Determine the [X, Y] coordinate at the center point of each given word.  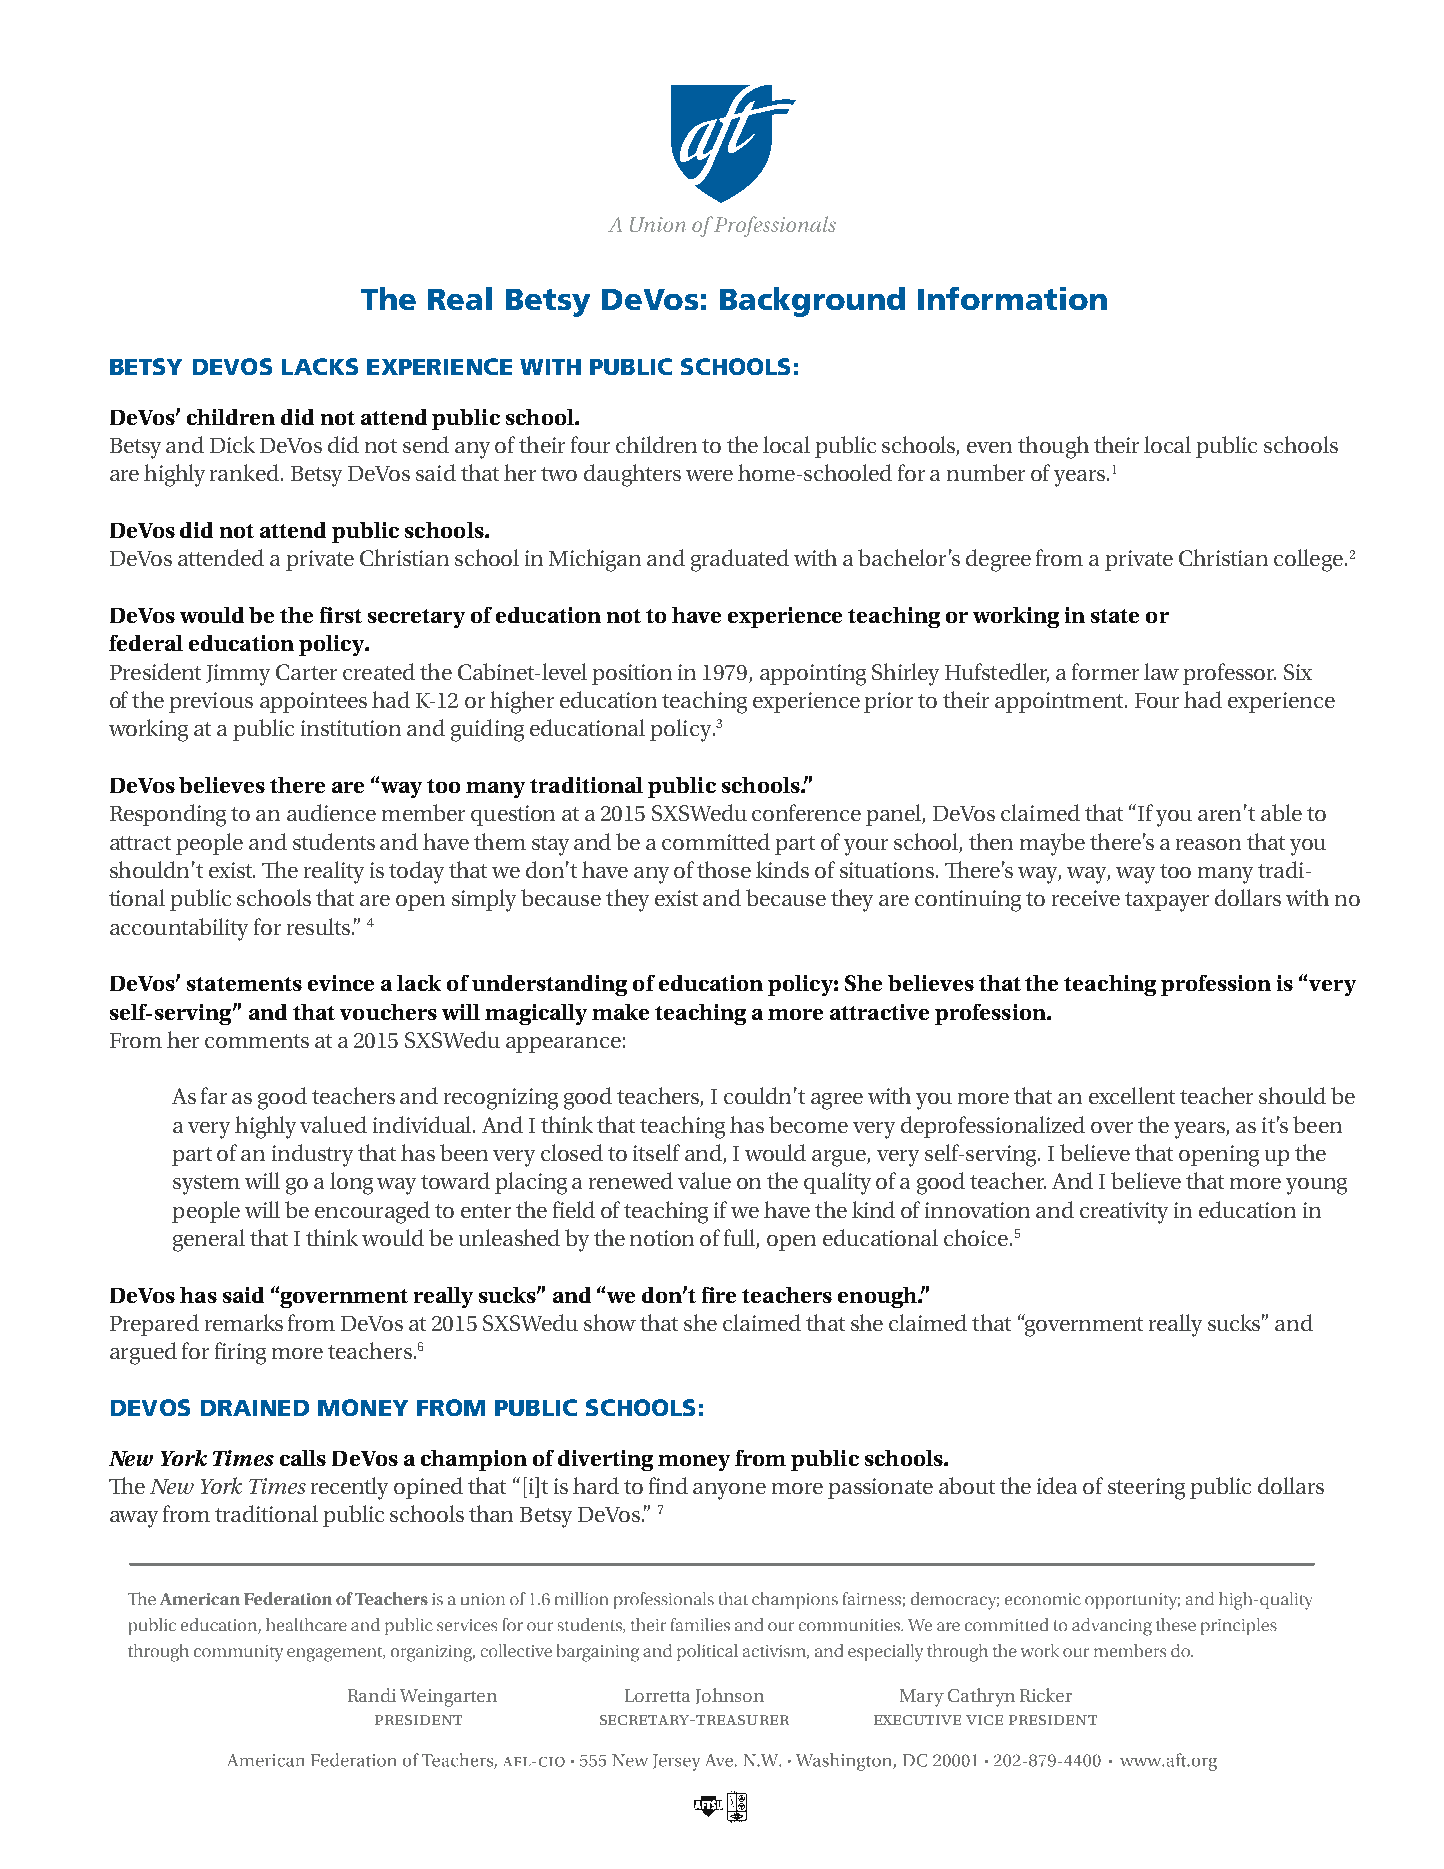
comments [257, 1041]
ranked [246, 472]
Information [1012, 298]
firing [240, 1353]
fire [719, 1295]
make [620, 1012]
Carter [306, 672]
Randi [372, 1695]
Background [812, 302]
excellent [1132, 1095]
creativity [1124, 1213]
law [1161, 671]
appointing [813, 675]
